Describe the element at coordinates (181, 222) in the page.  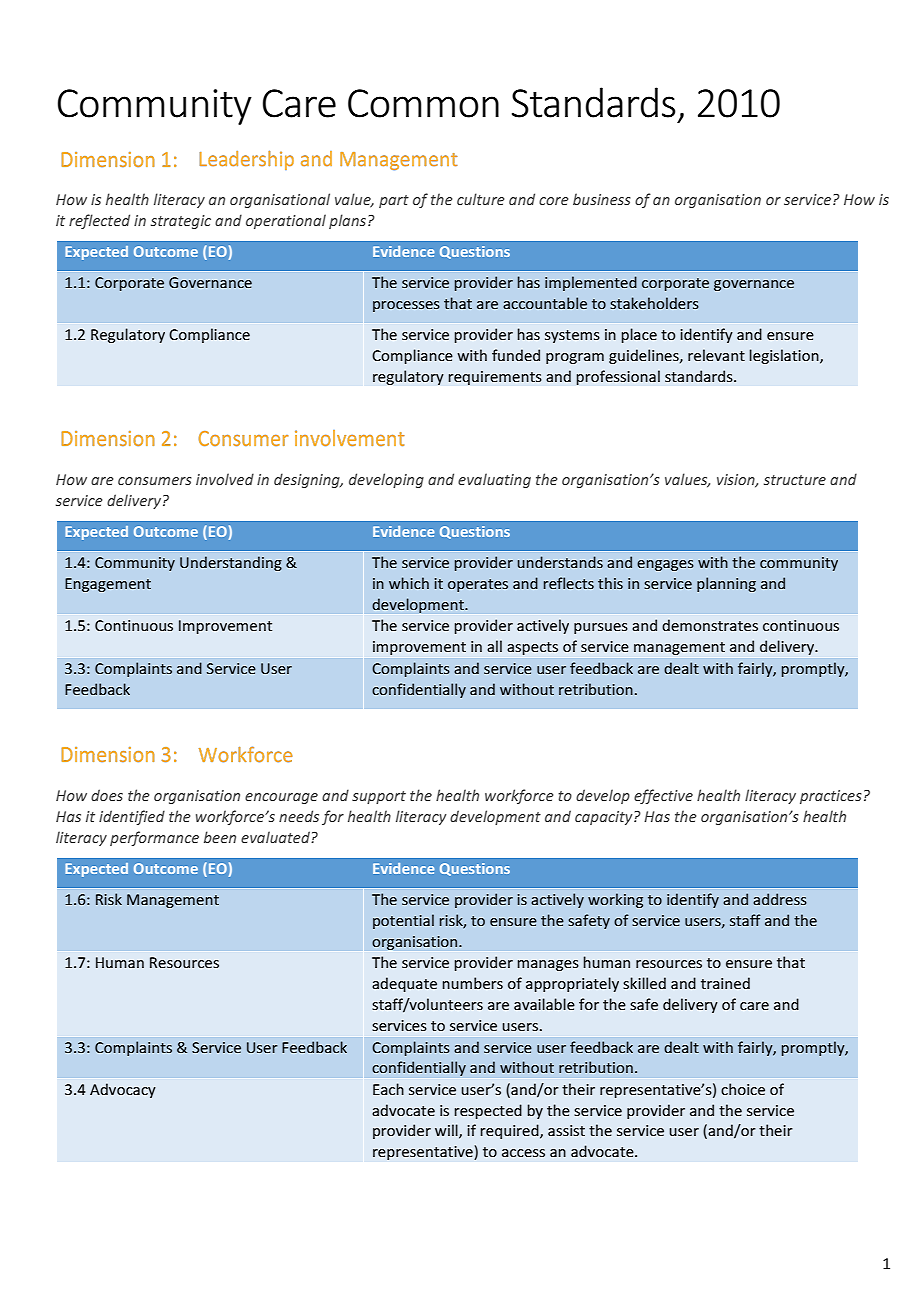
I see `strategic` at that location.
